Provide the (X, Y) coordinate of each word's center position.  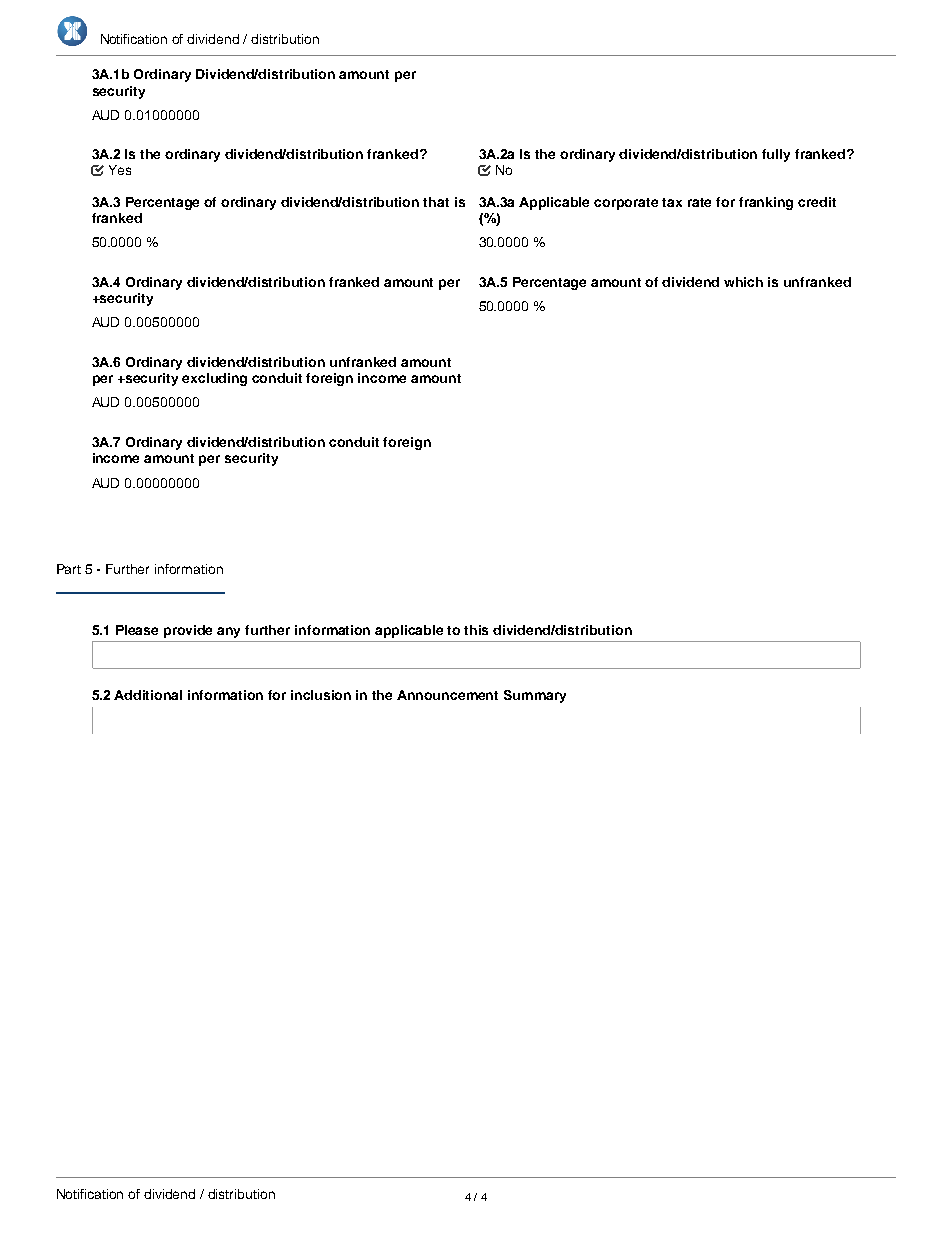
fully (776, 155)
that (436, 202)
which (743, 282)
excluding (214, 379)
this (476, 630)
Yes (120, 170)
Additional (148, 695)
